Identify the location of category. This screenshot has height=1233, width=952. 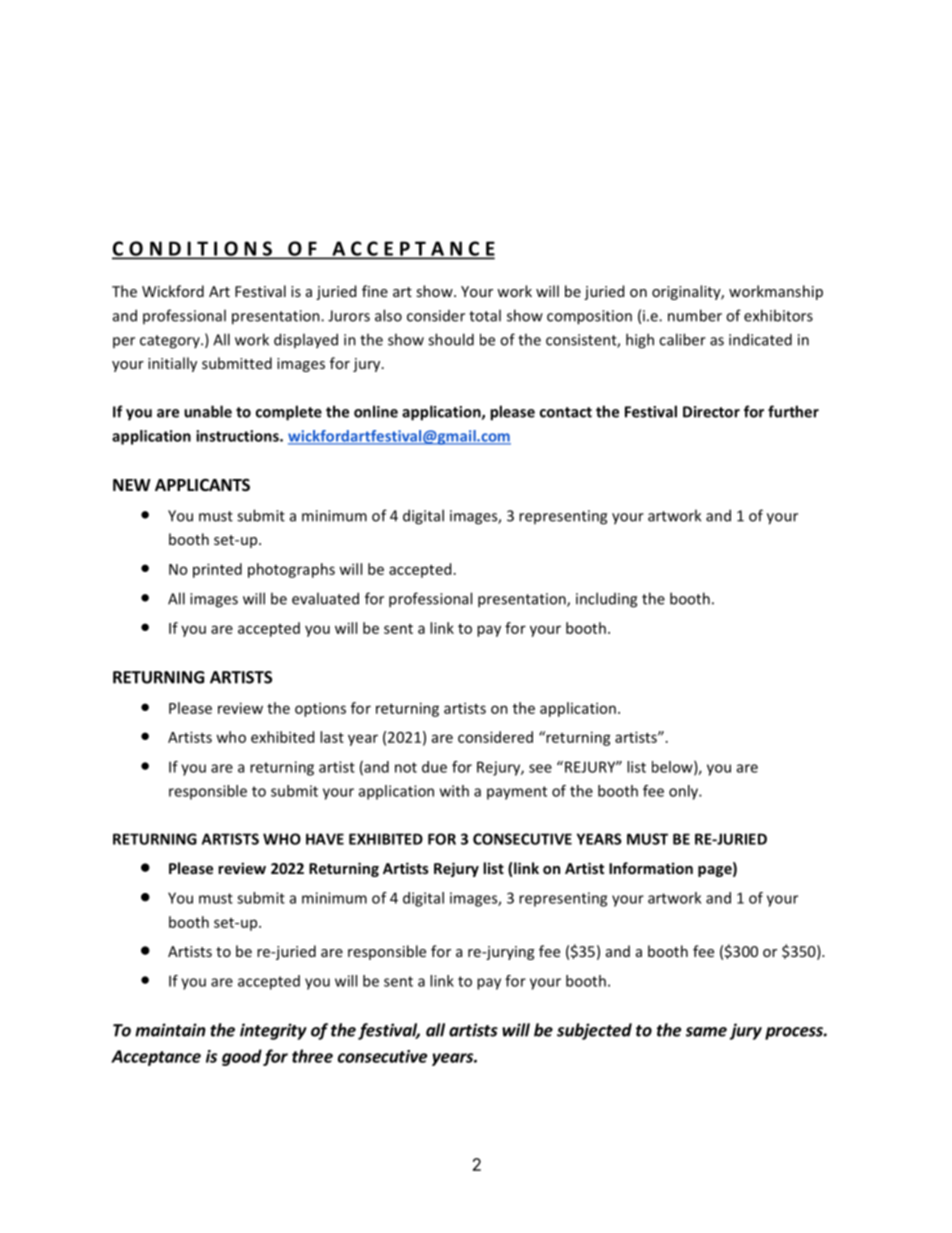
(171, 342).
